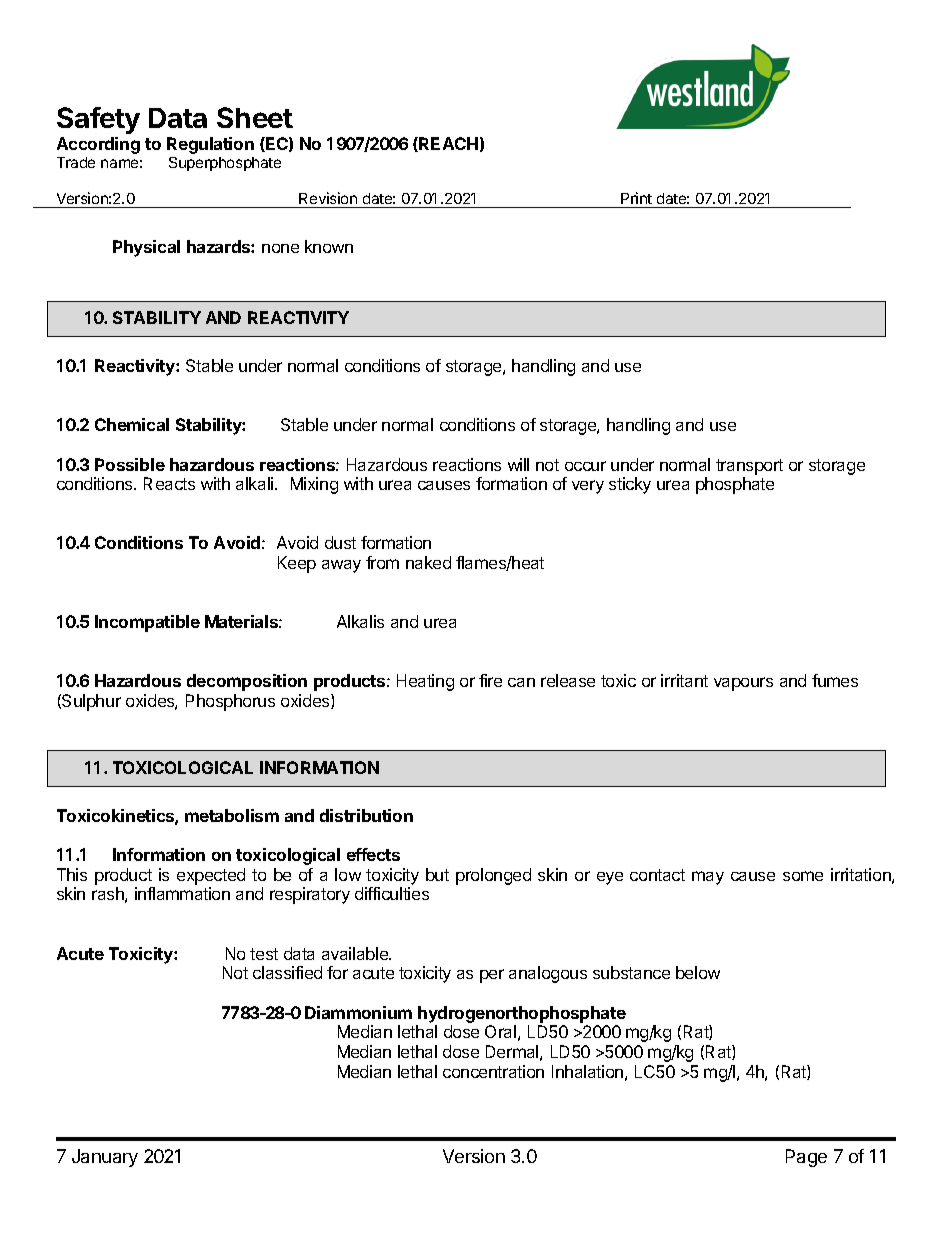 The width and height of the screenshot is (952, 1233). I want to click on Incompatible, so click(147, 623).
